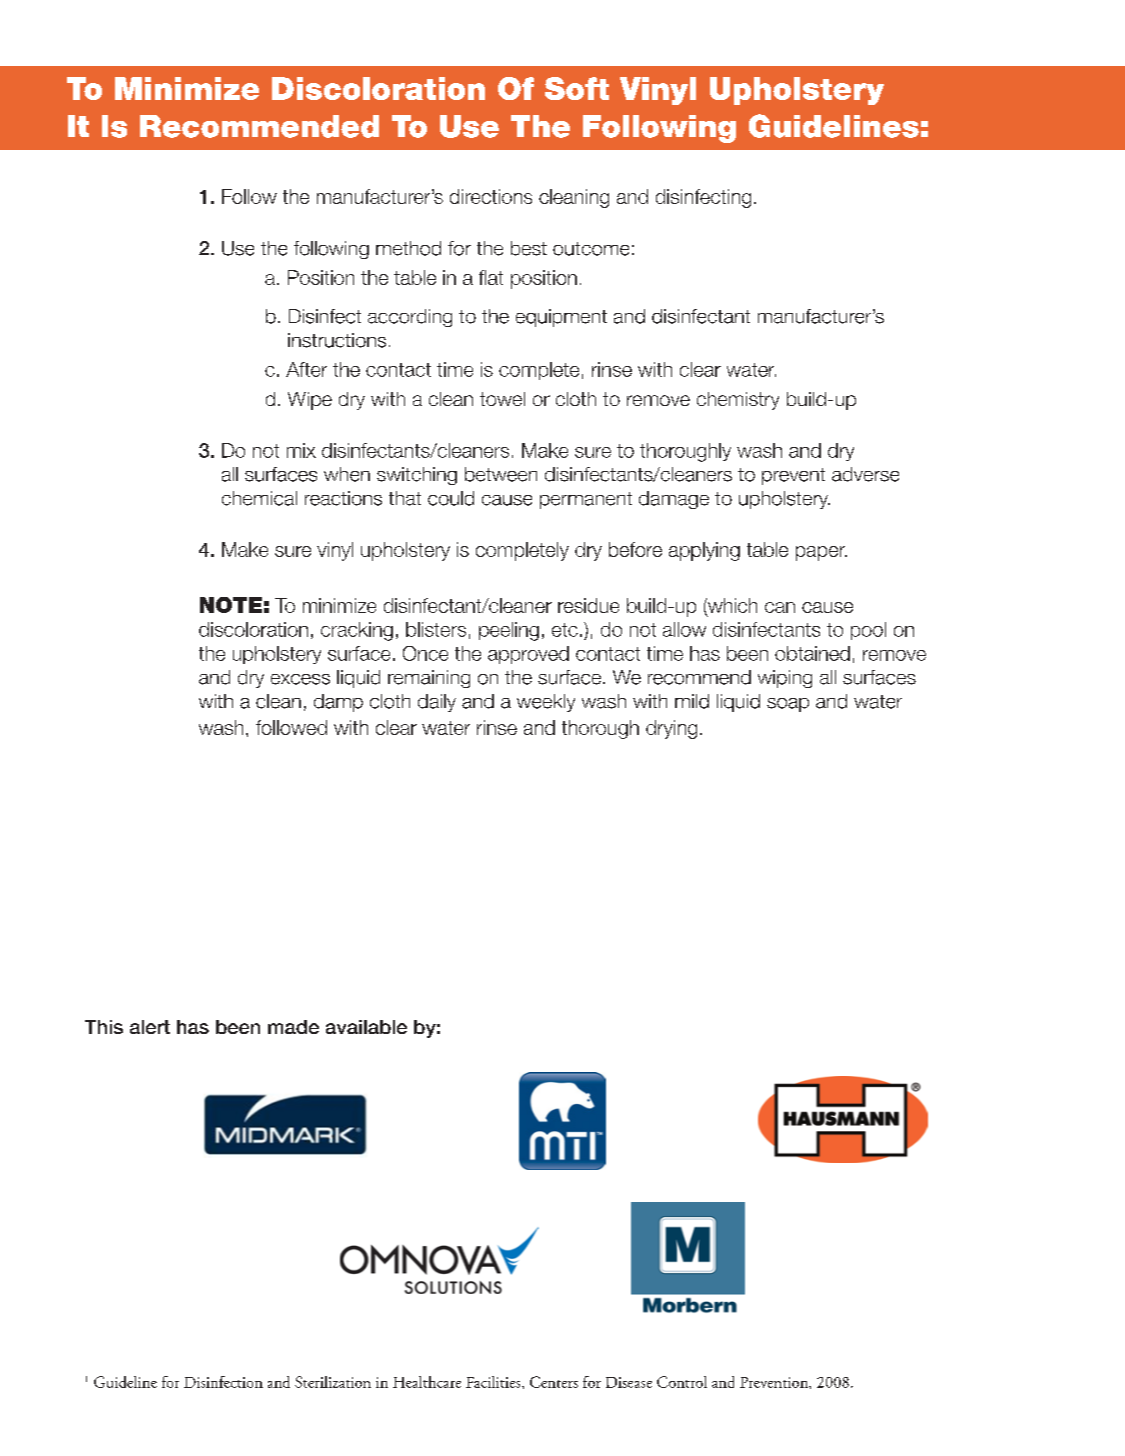 The height and width of the screenshot is (1456, 1125). What do you see at coordinates (333, 1382) in the screenshot?
I see `Sterilization` at bounding box center [333, 1382].
